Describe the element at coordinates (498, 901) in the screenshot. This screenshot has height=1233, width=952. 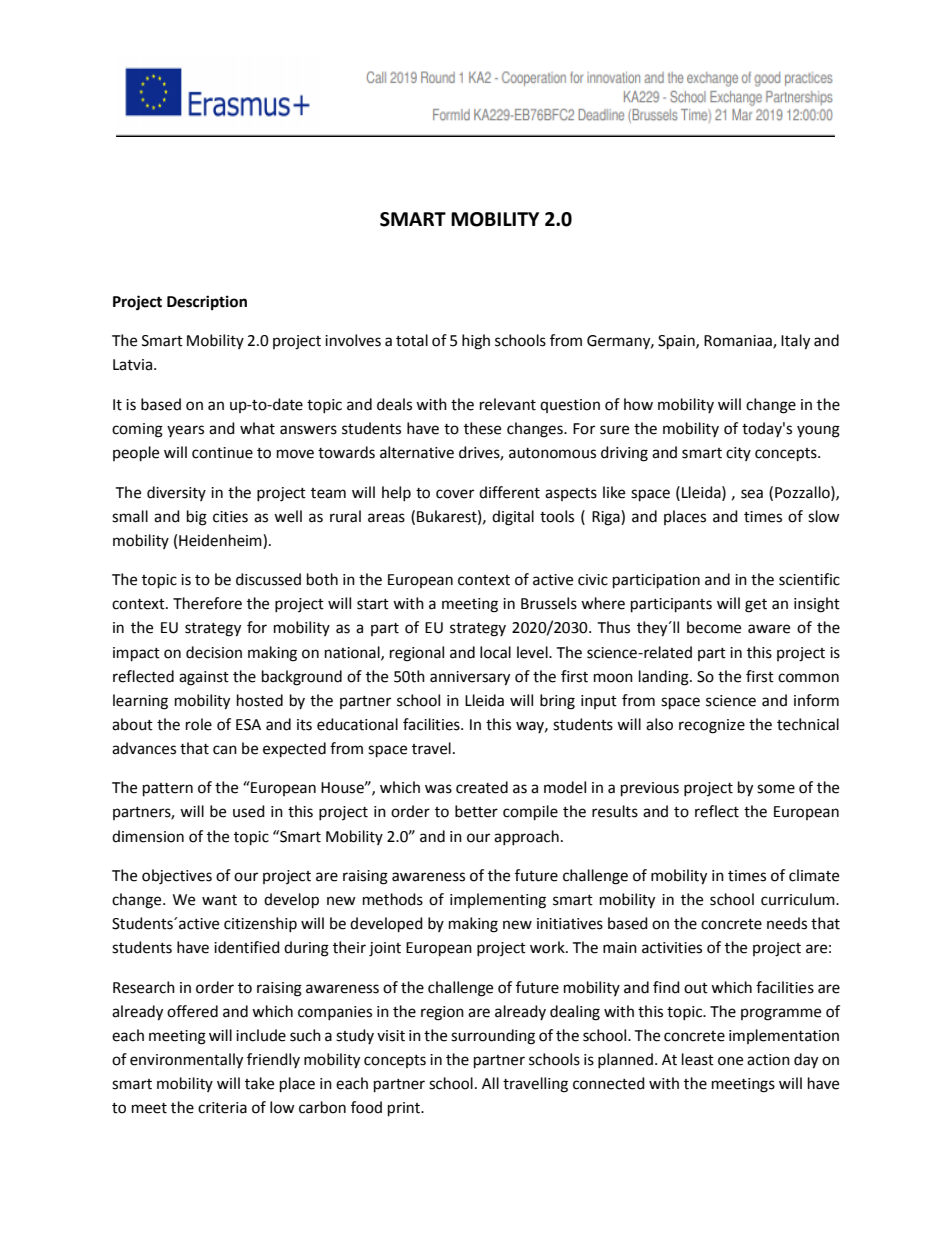
I see `implementing` at that location.
